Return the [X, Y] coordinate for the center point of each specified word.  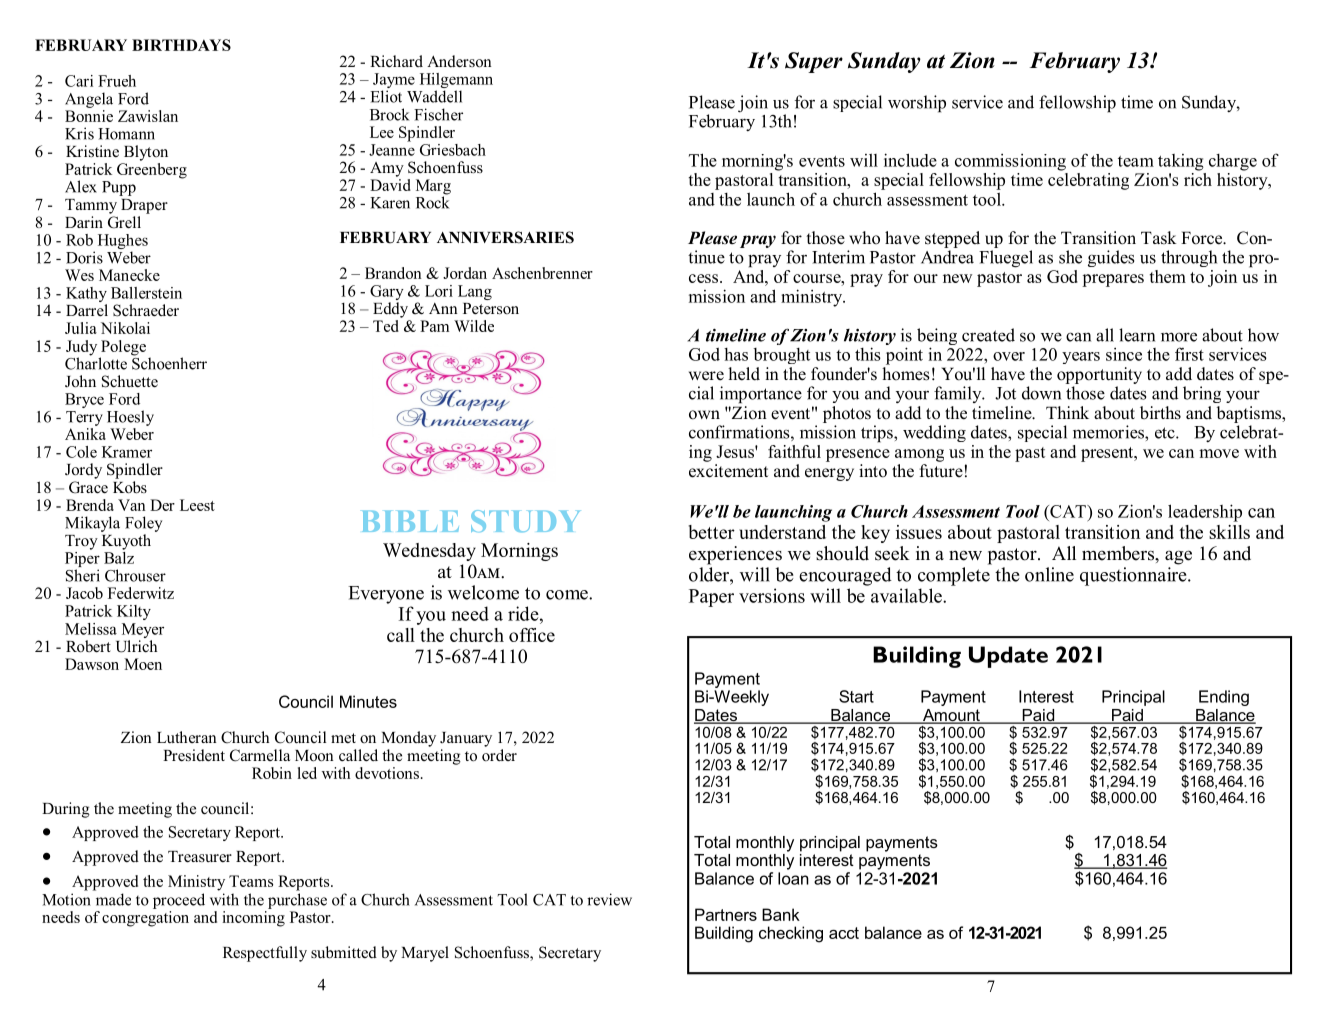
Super [814, 62]
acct [844, 933]
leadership [1205, 513]
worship [917, 104]
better [711, 532]
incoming [253, 917]
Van [132, 505]
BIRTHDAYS [181, 45]
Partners [726, 914]
